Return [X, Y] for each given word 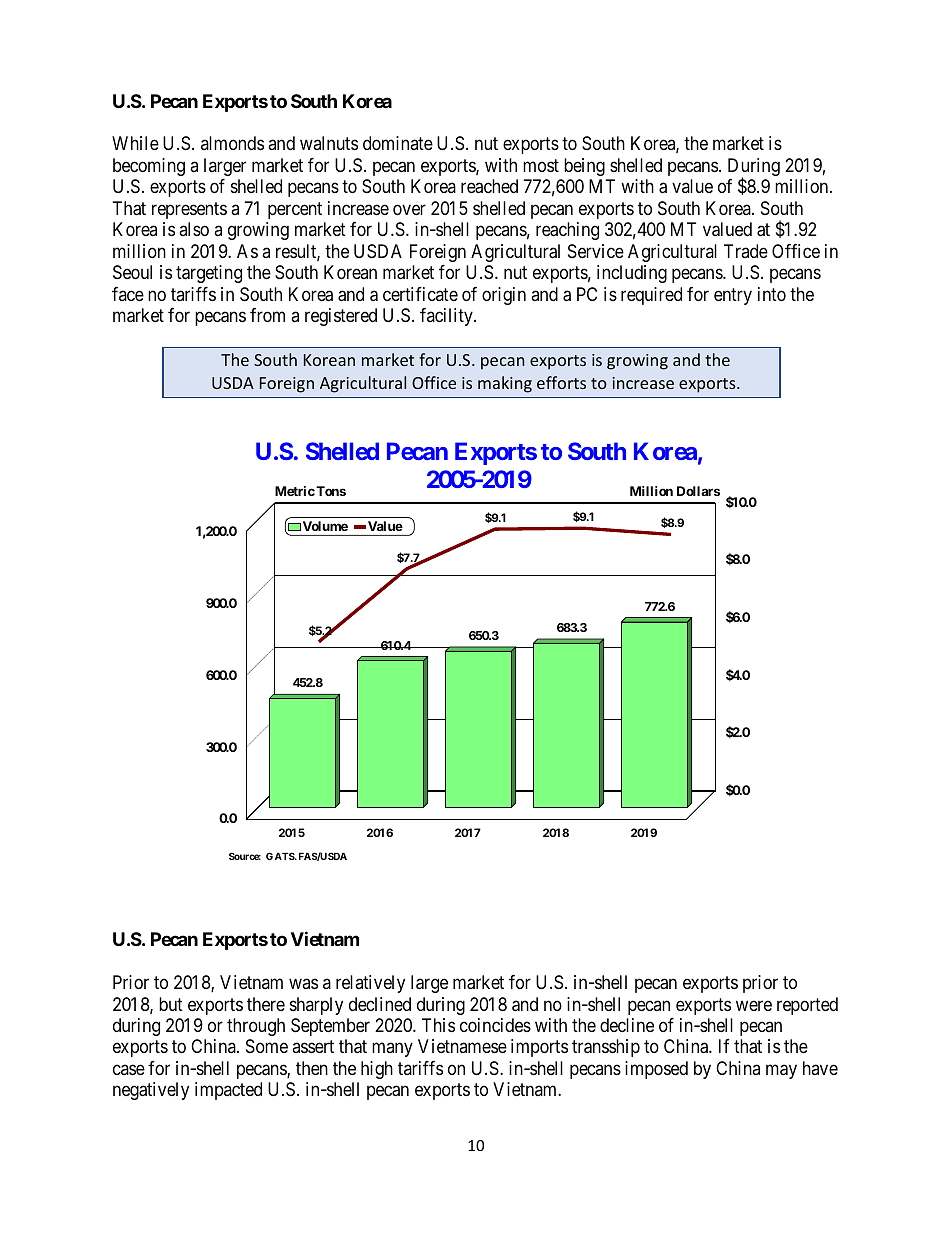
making [505, 384]
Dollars [698, 491]
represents [189, 210]
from [267, 315]
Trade [746, 251]
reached [489, 186]
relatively [370, 984]
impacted [228, 1091]
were [754, 1005]
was [303, 983]
